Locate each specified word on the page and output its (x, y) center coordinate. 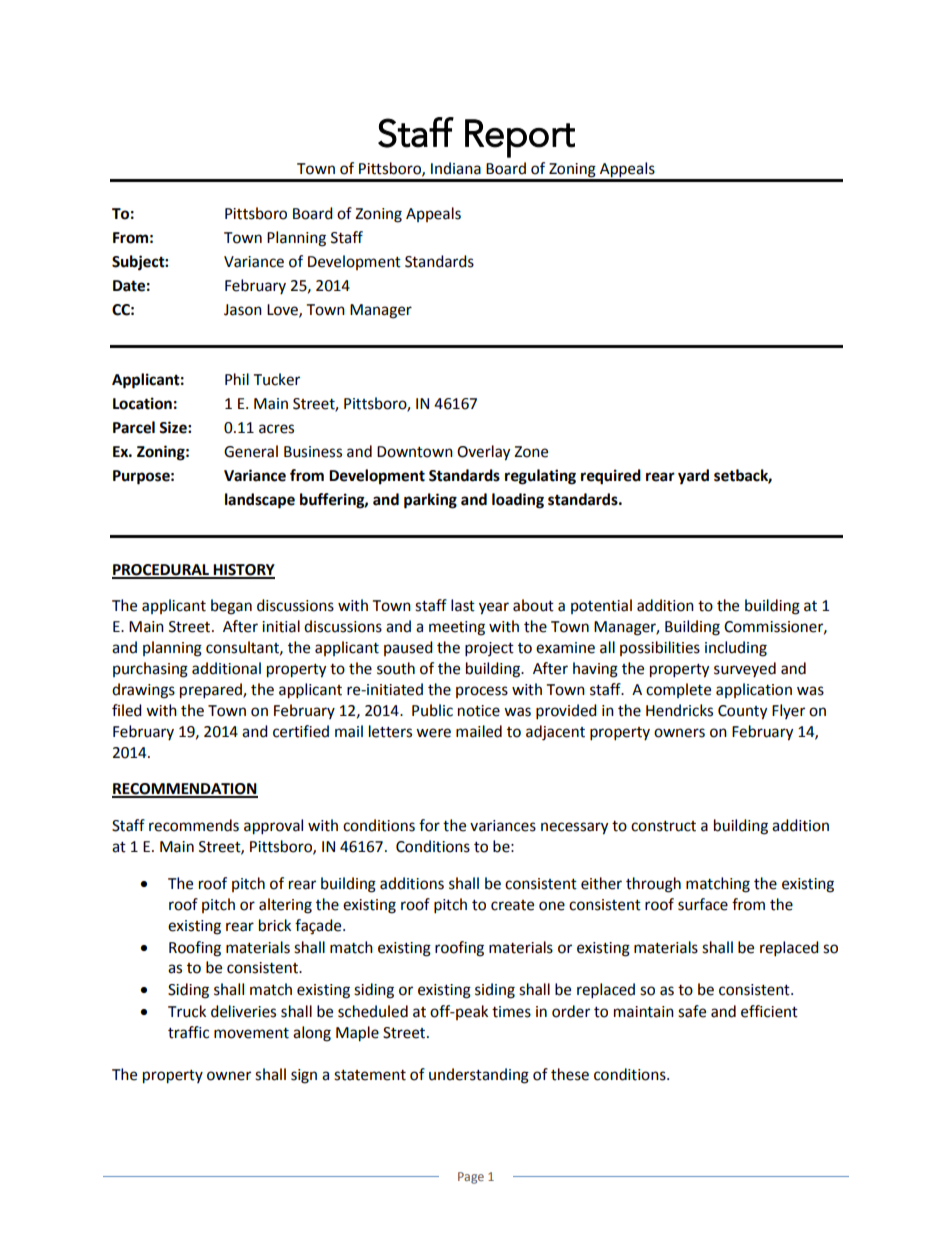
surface (703, 904)
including (736, 649)
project (489, 649)
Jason (243, 310)
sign (304, 1076)
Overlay (483, 453)
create (512, 905)
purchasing (150, 670)
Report (520, 138)
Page (471, 1178)
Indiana (456, 168)
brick (275, 925)
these (570, 1074)
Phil (237, 379)
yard (693, 477)
